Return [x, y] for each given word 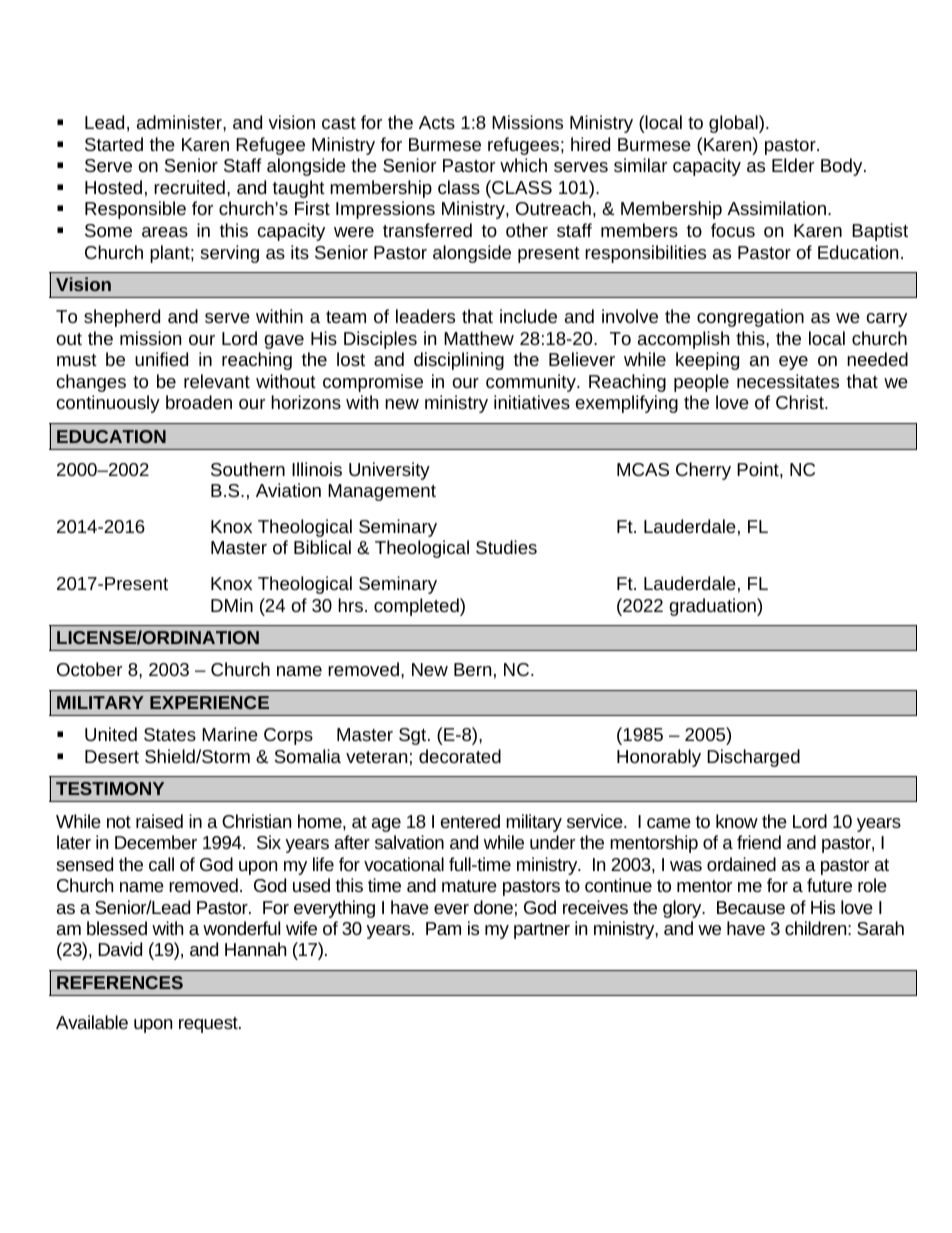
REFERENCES [120, 982]
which [523, 165]
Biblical [322, 547]
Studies [506, 547]
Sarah [880, 928]
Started [114, 144]
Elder [793, 165]
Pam [443, 928]
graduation [713, 607]
